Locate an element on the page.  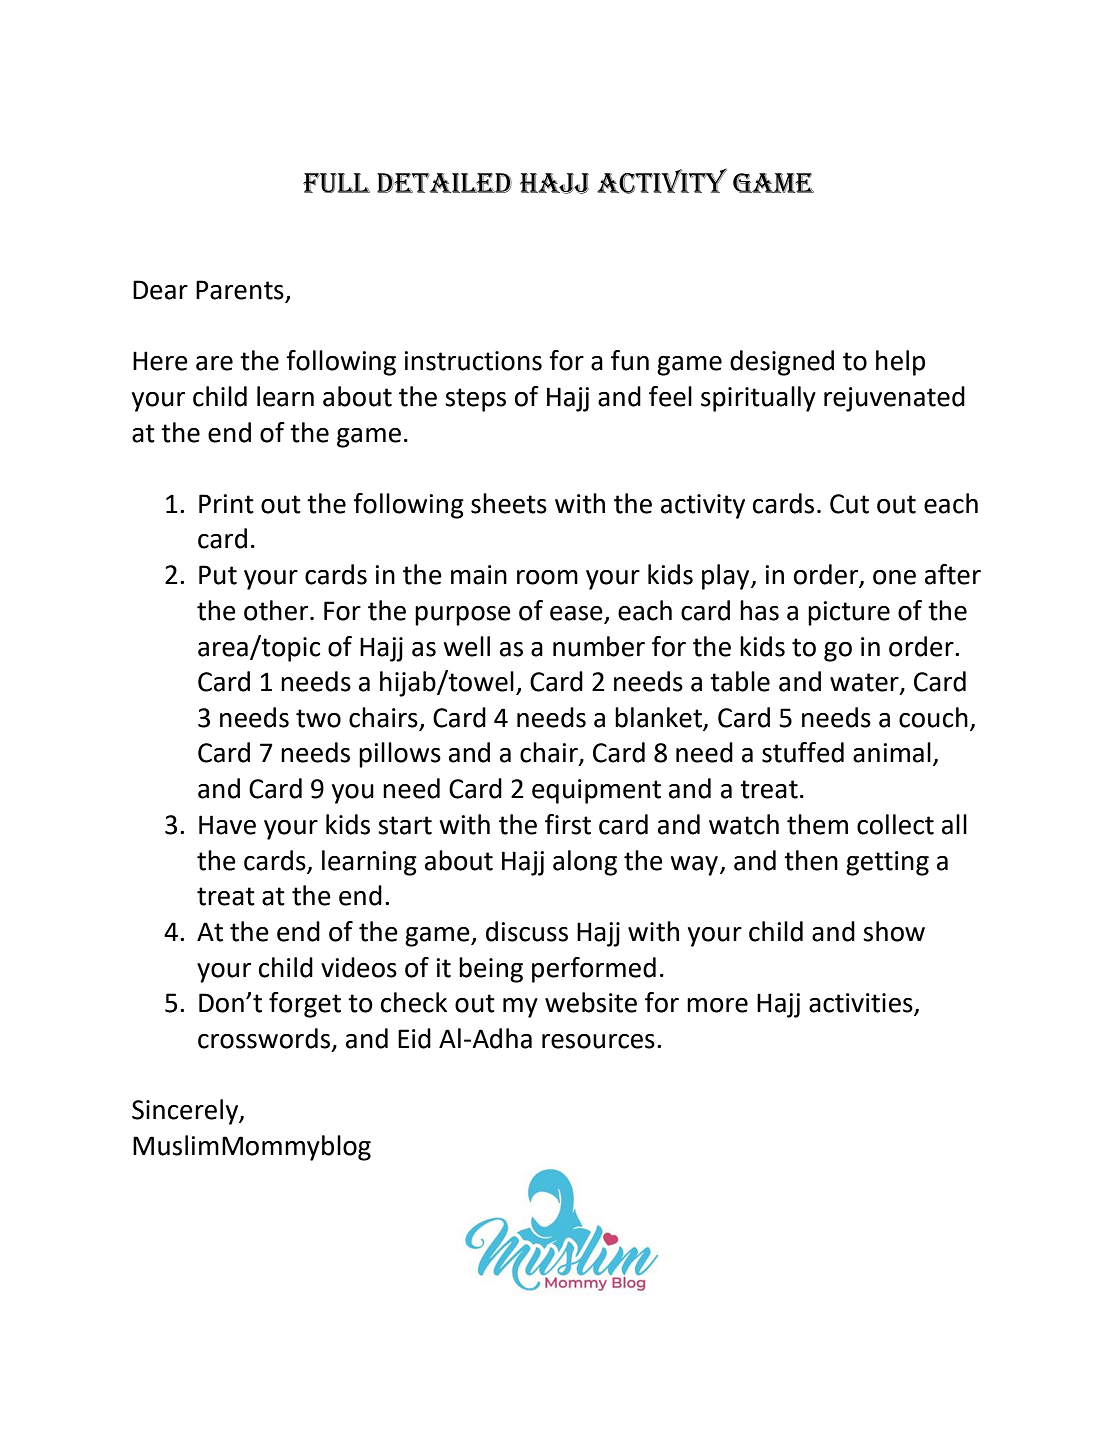
Full is located at coordinates (336, 183).
